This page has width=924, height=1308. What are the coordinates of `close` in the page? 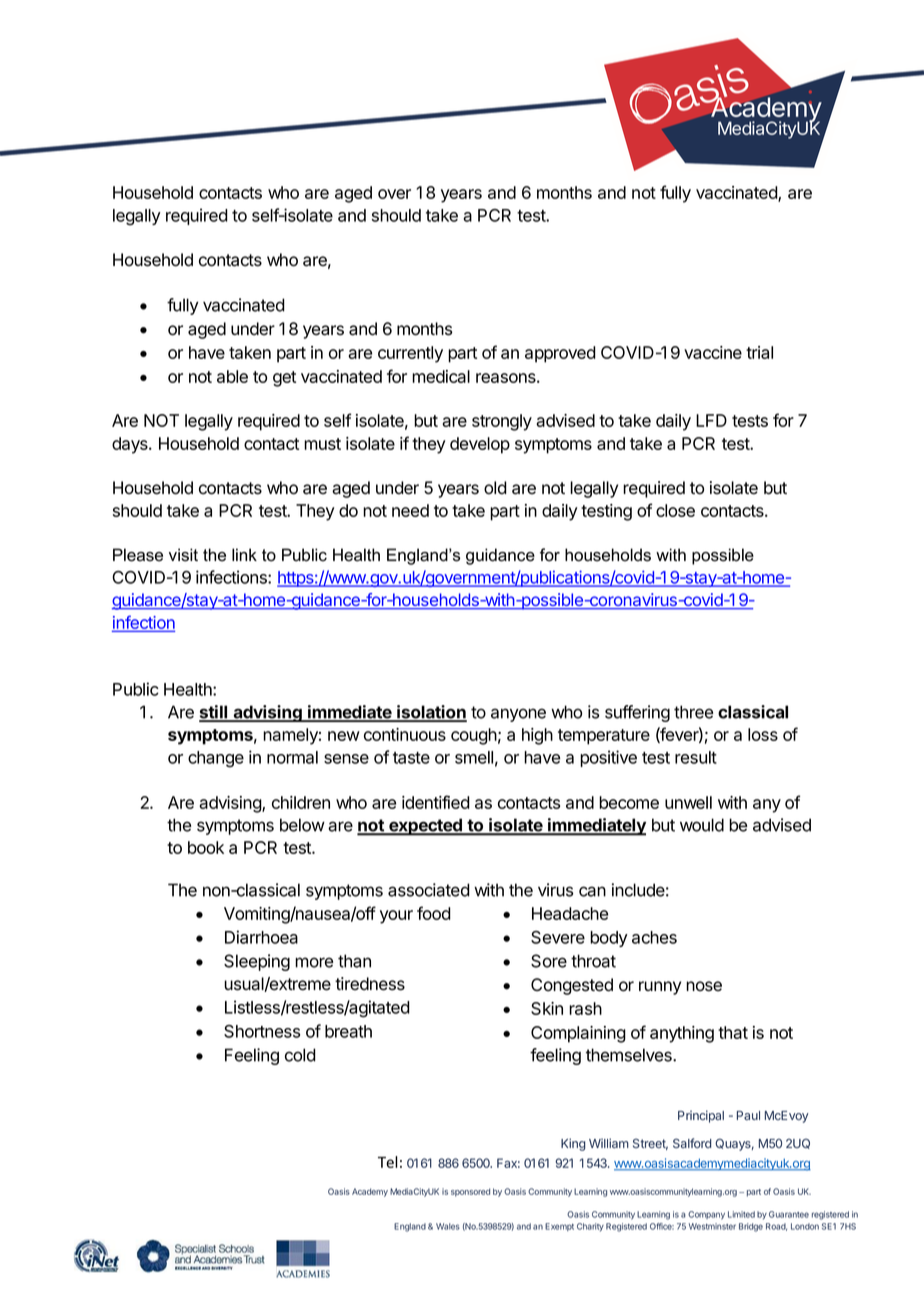 It's located at (675, 510).
